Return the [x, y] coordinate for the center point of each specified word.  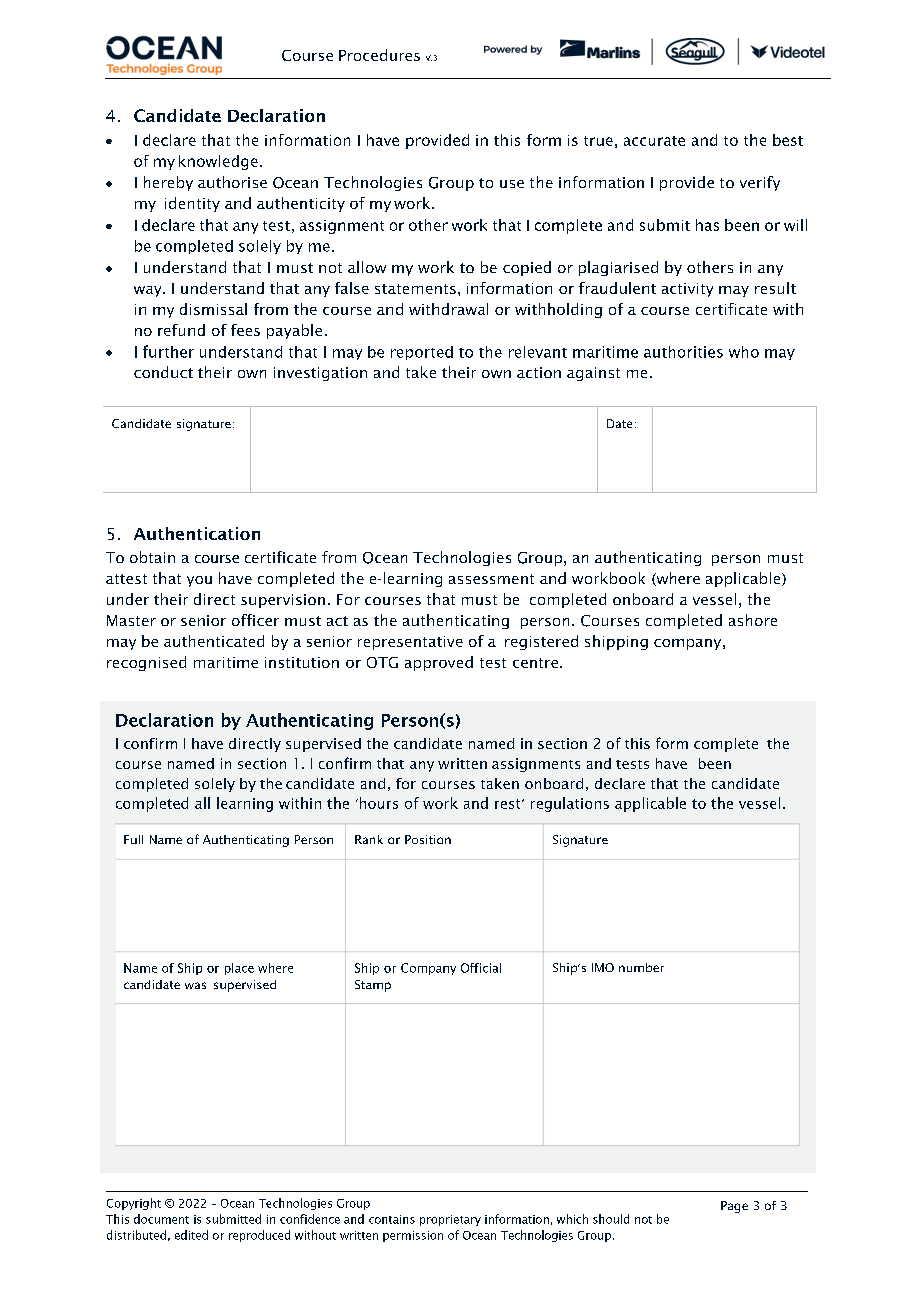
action [539, 372]
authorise [232, 182]
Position [428, 839]
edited [191, 1235]
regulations [570, 804]
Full [133, 839]
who [744, 352]
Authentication [197, 533]
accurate [654, 141]
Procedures [379, 55]
